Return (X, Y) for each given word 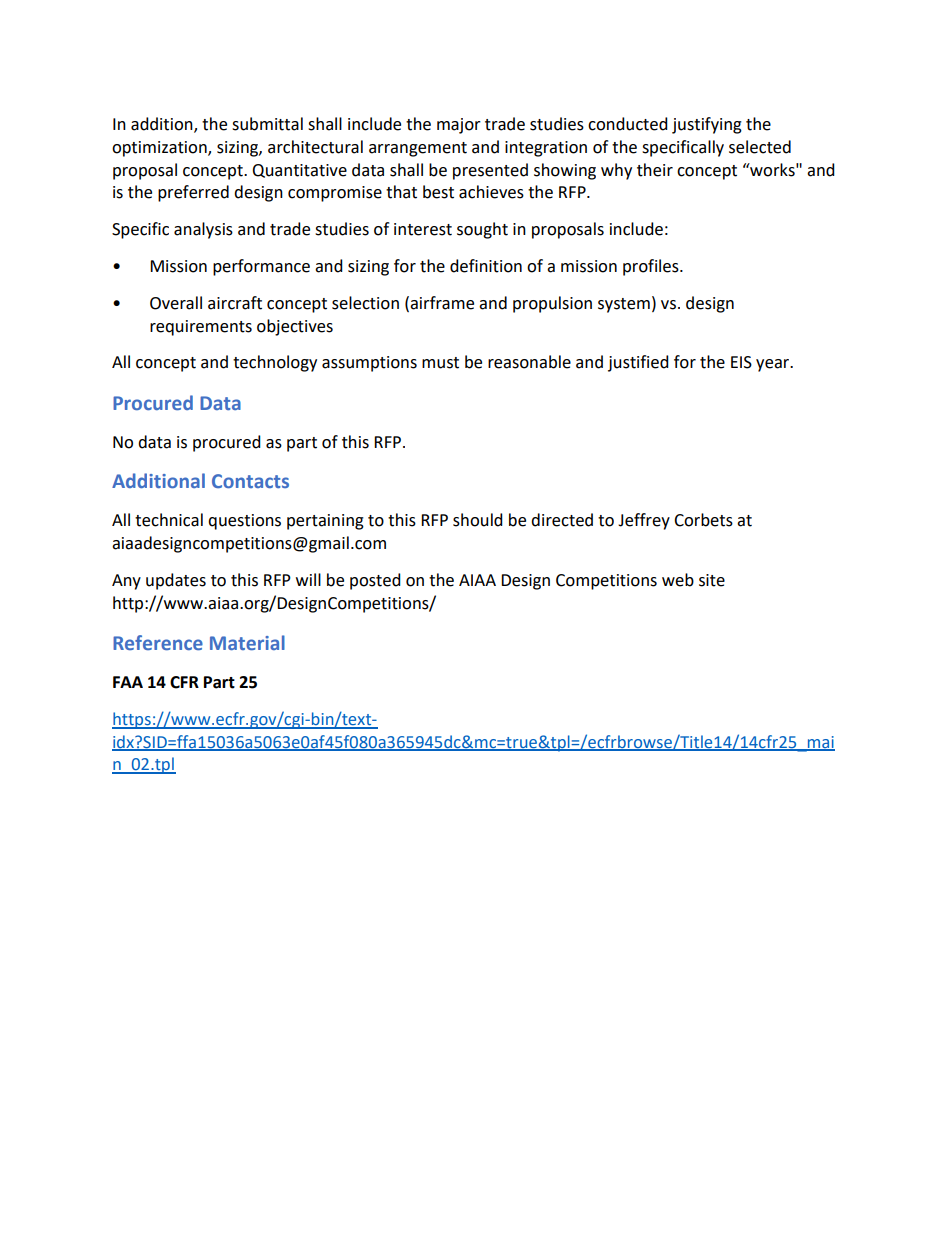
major (459, 126)
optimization (160, 149)
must (440, 363)
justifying (707, 125)
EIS (741, 362)
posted (375, 581)
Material (247, 642)
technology (275, 363)
